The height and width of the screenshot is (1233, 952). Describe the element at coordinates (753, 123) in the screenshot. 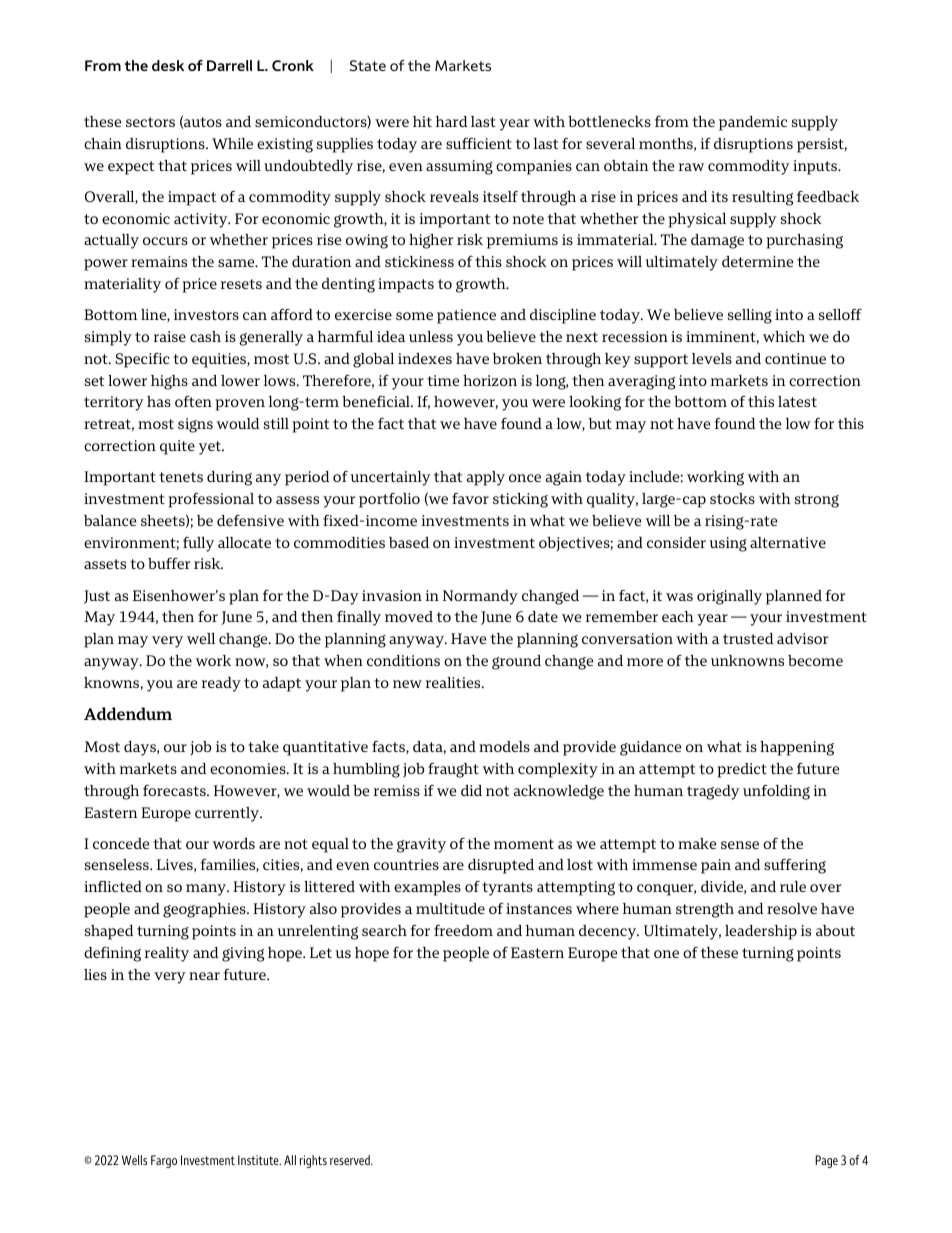

I see `pandemic` at that location.
